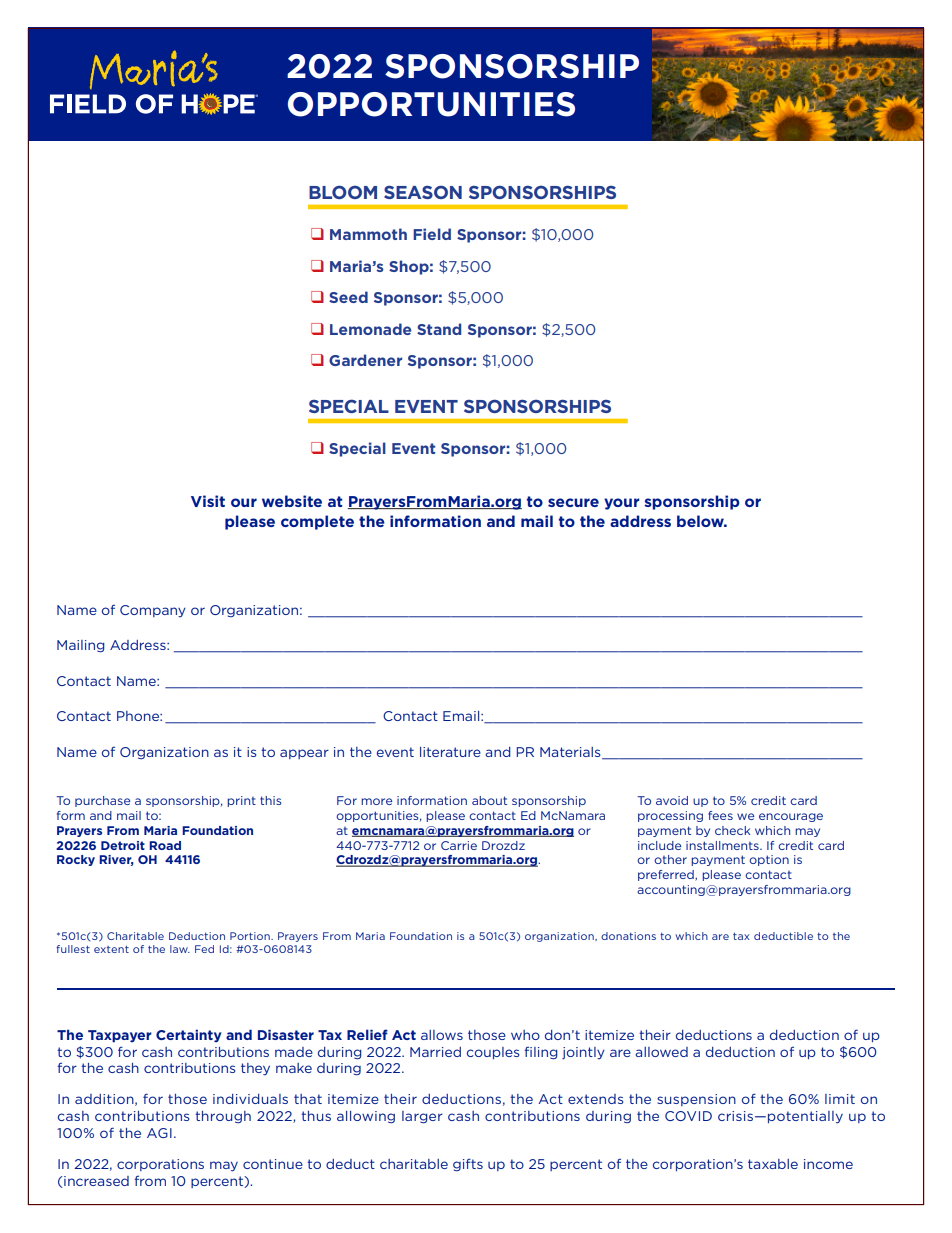  I want to click on AGI, so click(159, 1133).
